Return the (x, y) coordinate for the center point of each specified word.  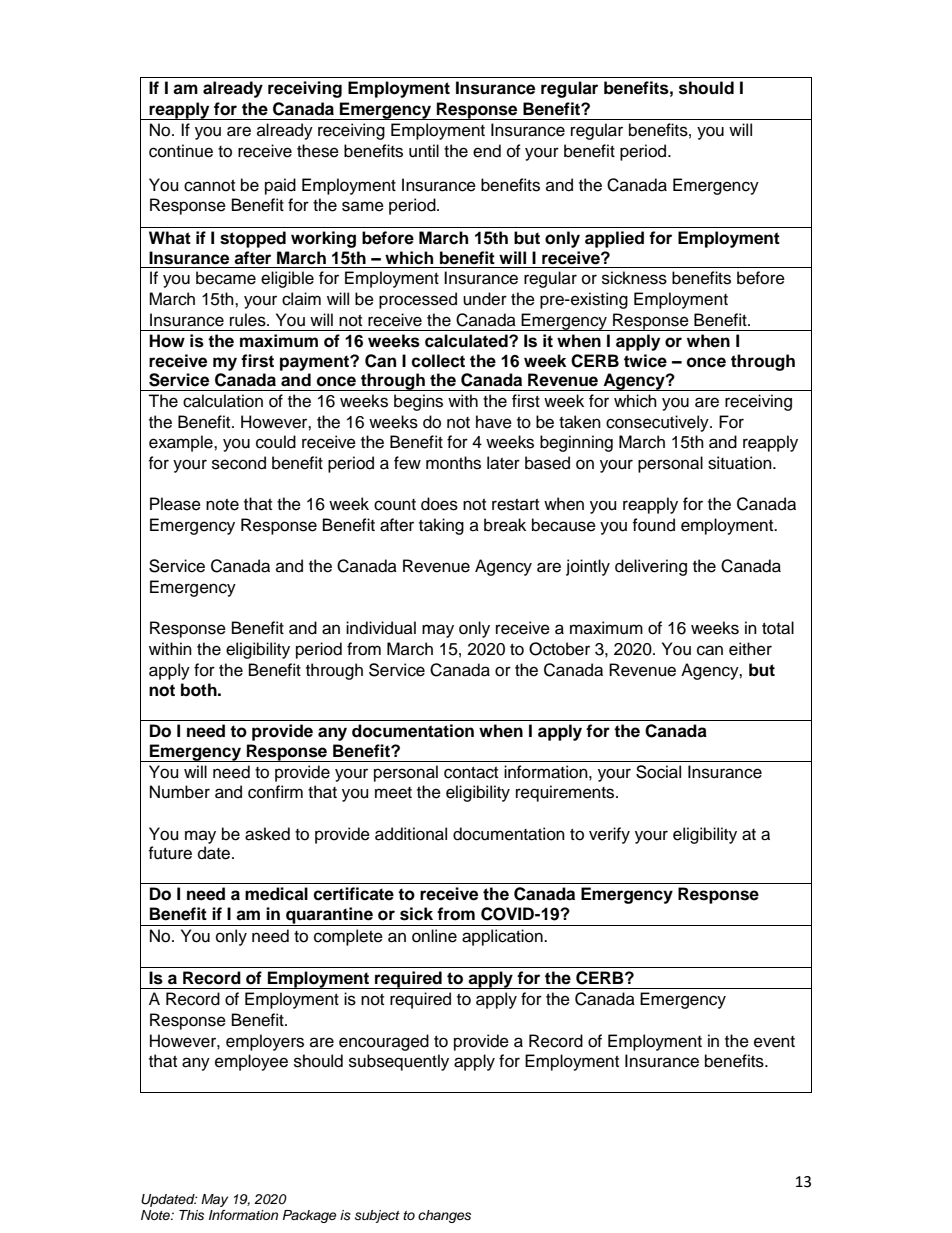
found (653, 525)
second (239, 463)
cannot (209, 186)
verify (609, 835)
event (774, 1042)
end (487, 151)
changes (444, 1216)
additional (411, 834)
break (505, 525)
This (191, 1215)
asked (267, 834)
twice (645, 361)
